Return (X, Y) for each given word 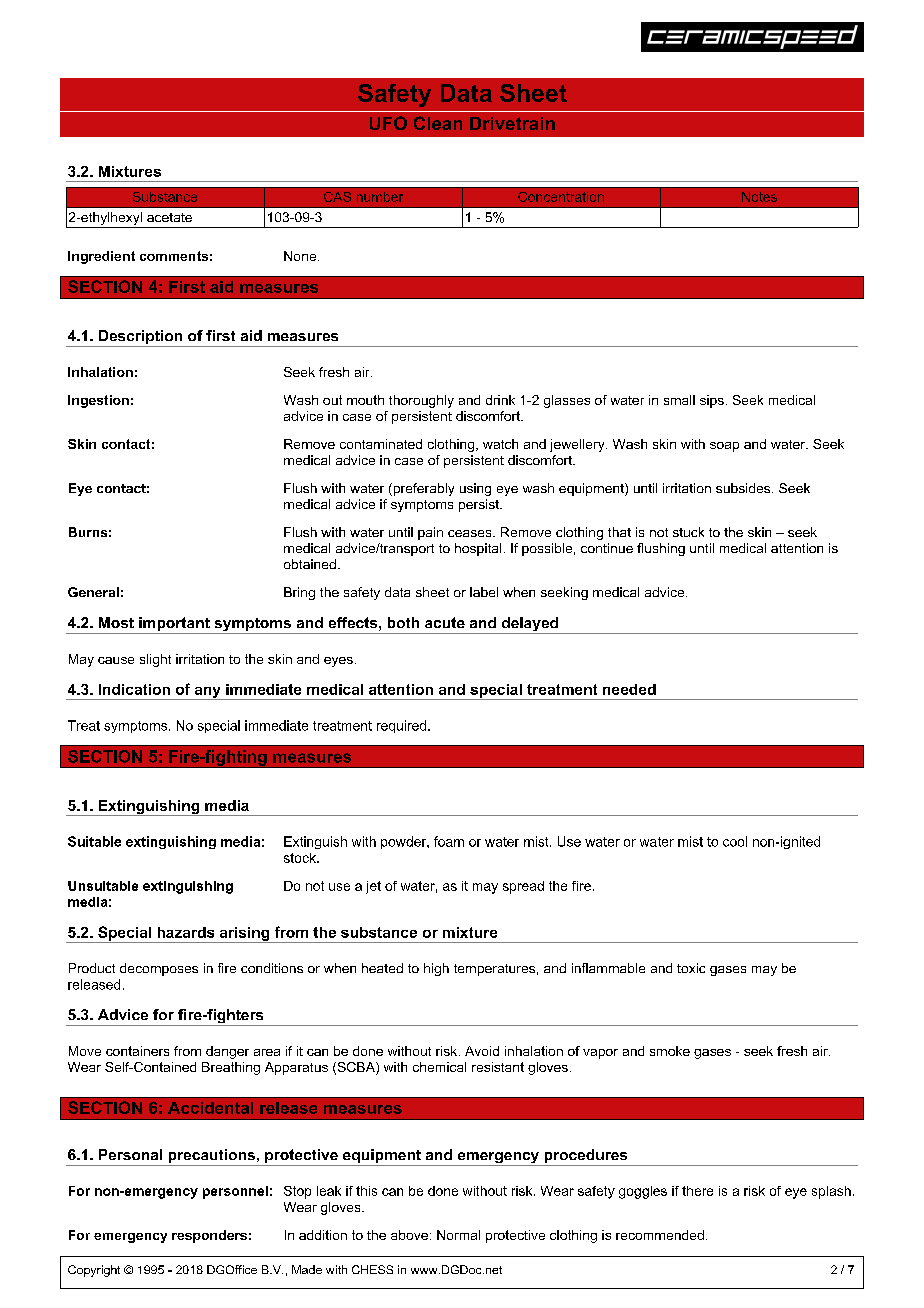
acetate (169, 217)
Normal (458, 1235)
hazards (186, 932)
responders (209, 1236)
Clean (438, 123)
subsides (744, 488)
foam (449, 841)
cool (735, 841)
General (93, 592)
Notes (759, 197)
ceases (471, 533)
